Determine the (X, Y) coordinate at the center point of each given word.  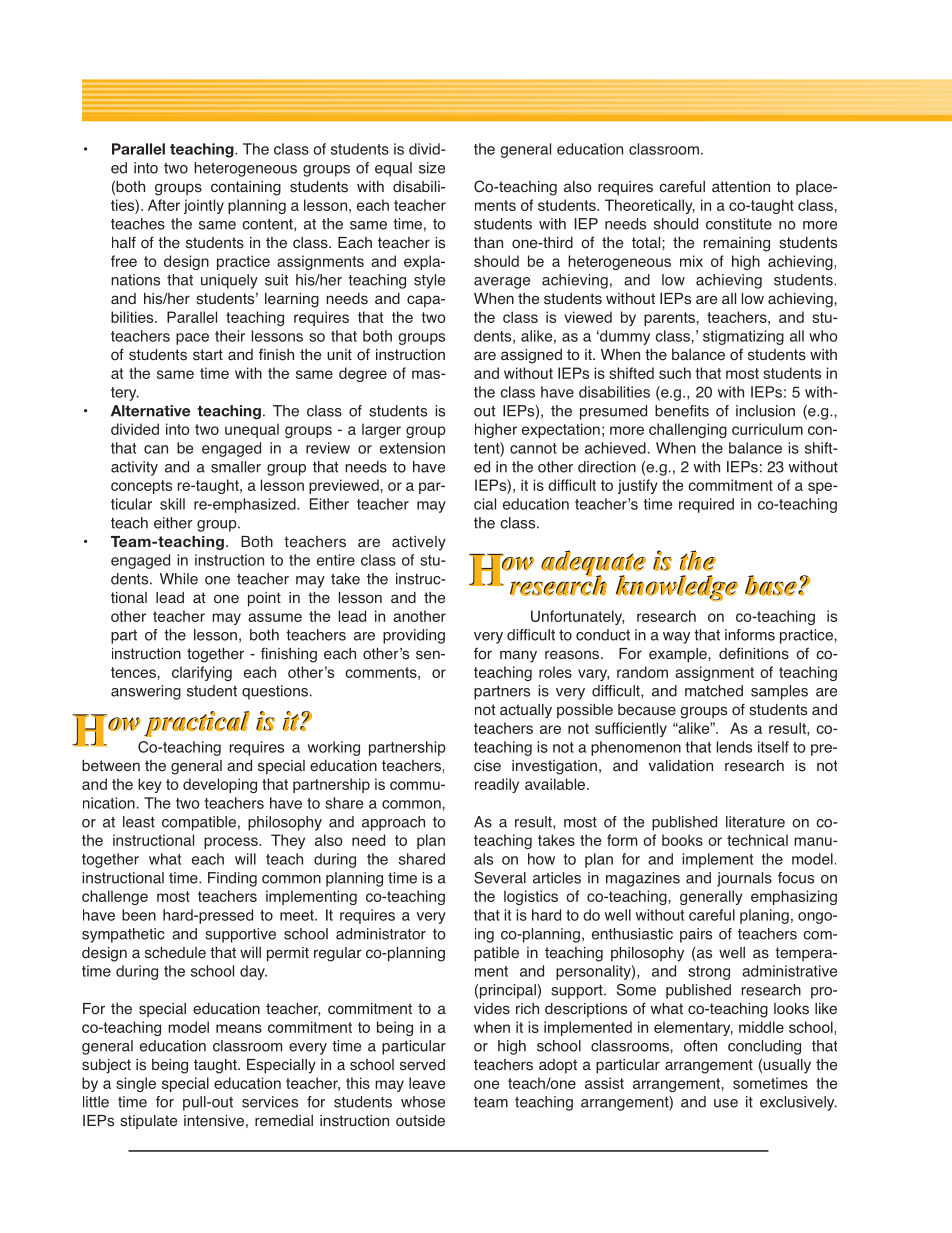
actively (419, 543)
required (706, 505)
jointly (204, 206)
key (150, 785)
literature (755, 822)
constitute (739, 224)
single (136, 1084)
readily (497, 785)
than (488, 242)
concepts (141, 487)
